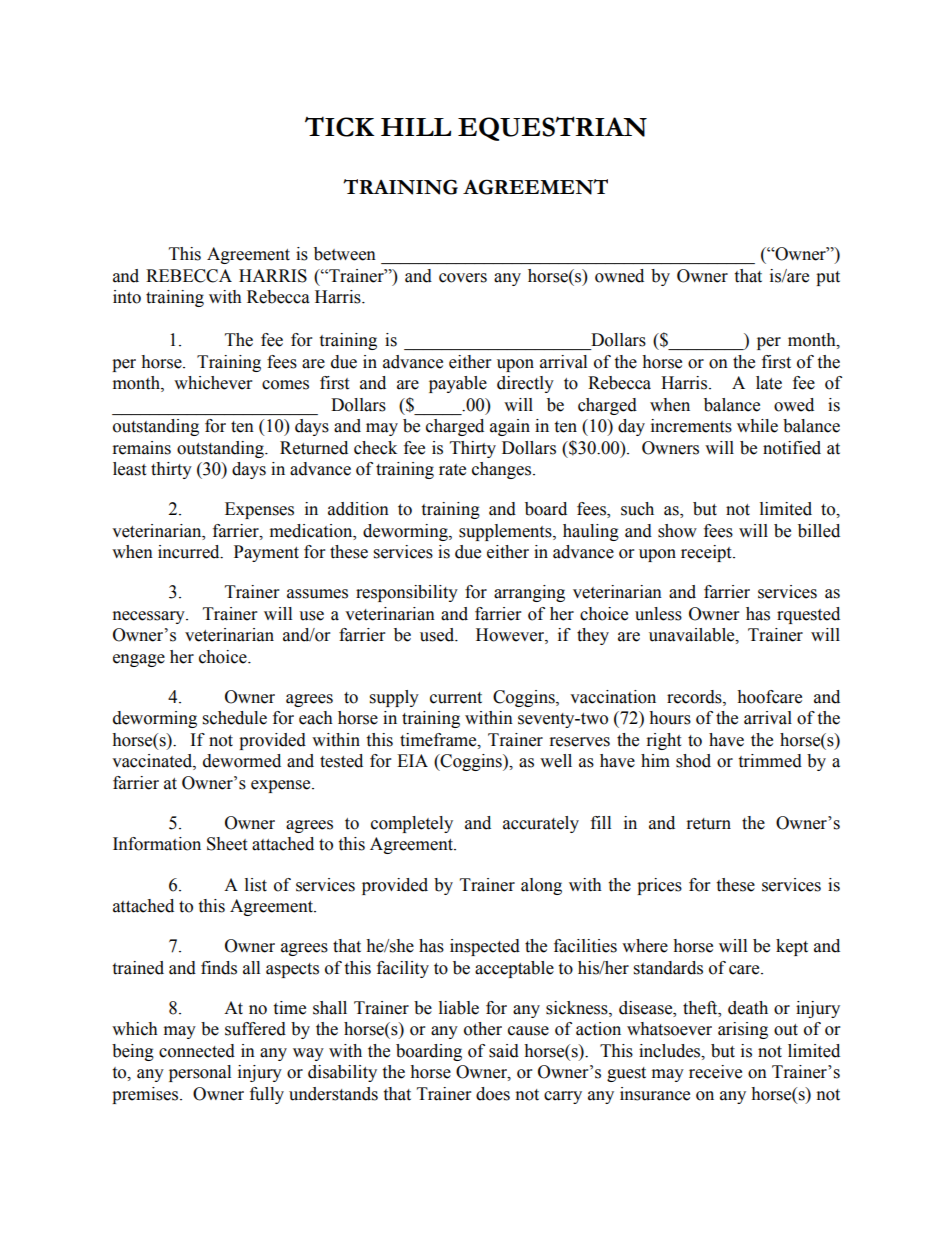  Describe the element at coordinates (150, 617) in the page. I see `necessary` at that location.
